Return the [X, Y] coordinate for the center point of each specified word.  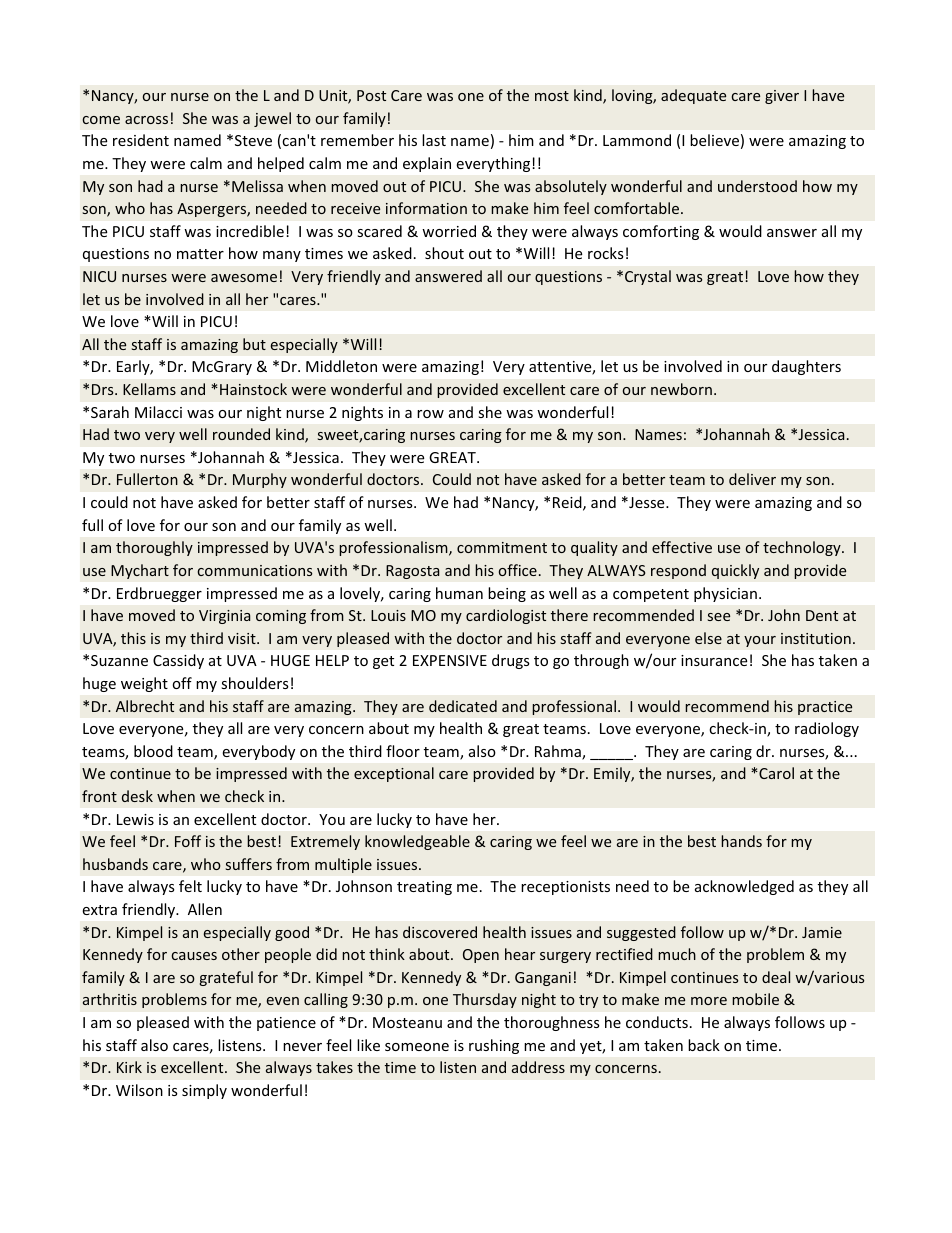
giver [782, 97]
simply [204, 1091]
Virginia [224, 617]
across [146, 120]
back [704, 1045]
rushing [494, 1046]
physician [725, 594]
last [434, 140]
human [459, 593]
